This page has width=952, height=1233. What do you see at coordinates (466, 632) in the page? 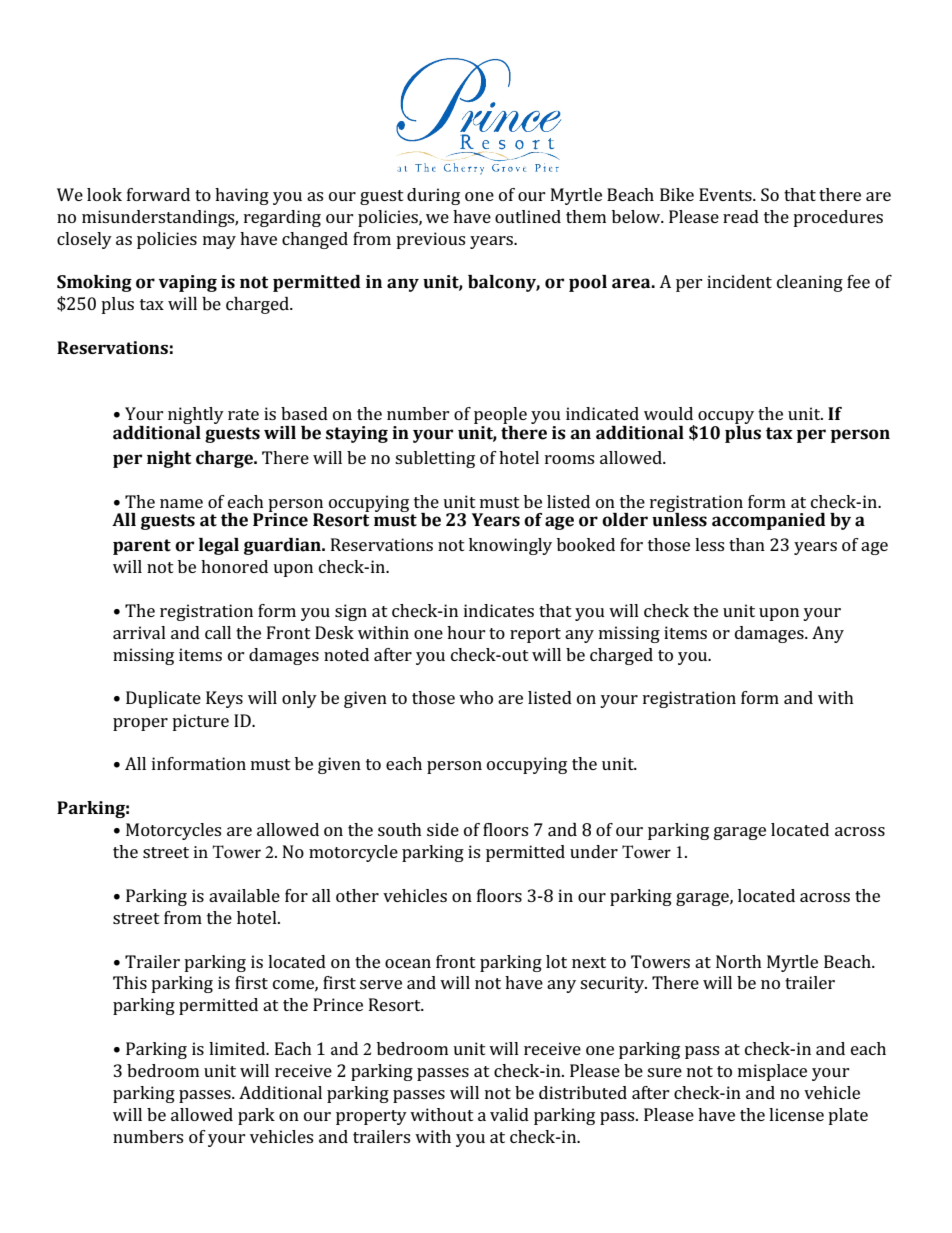
I see `hour` at bounding box center [466, 632].
